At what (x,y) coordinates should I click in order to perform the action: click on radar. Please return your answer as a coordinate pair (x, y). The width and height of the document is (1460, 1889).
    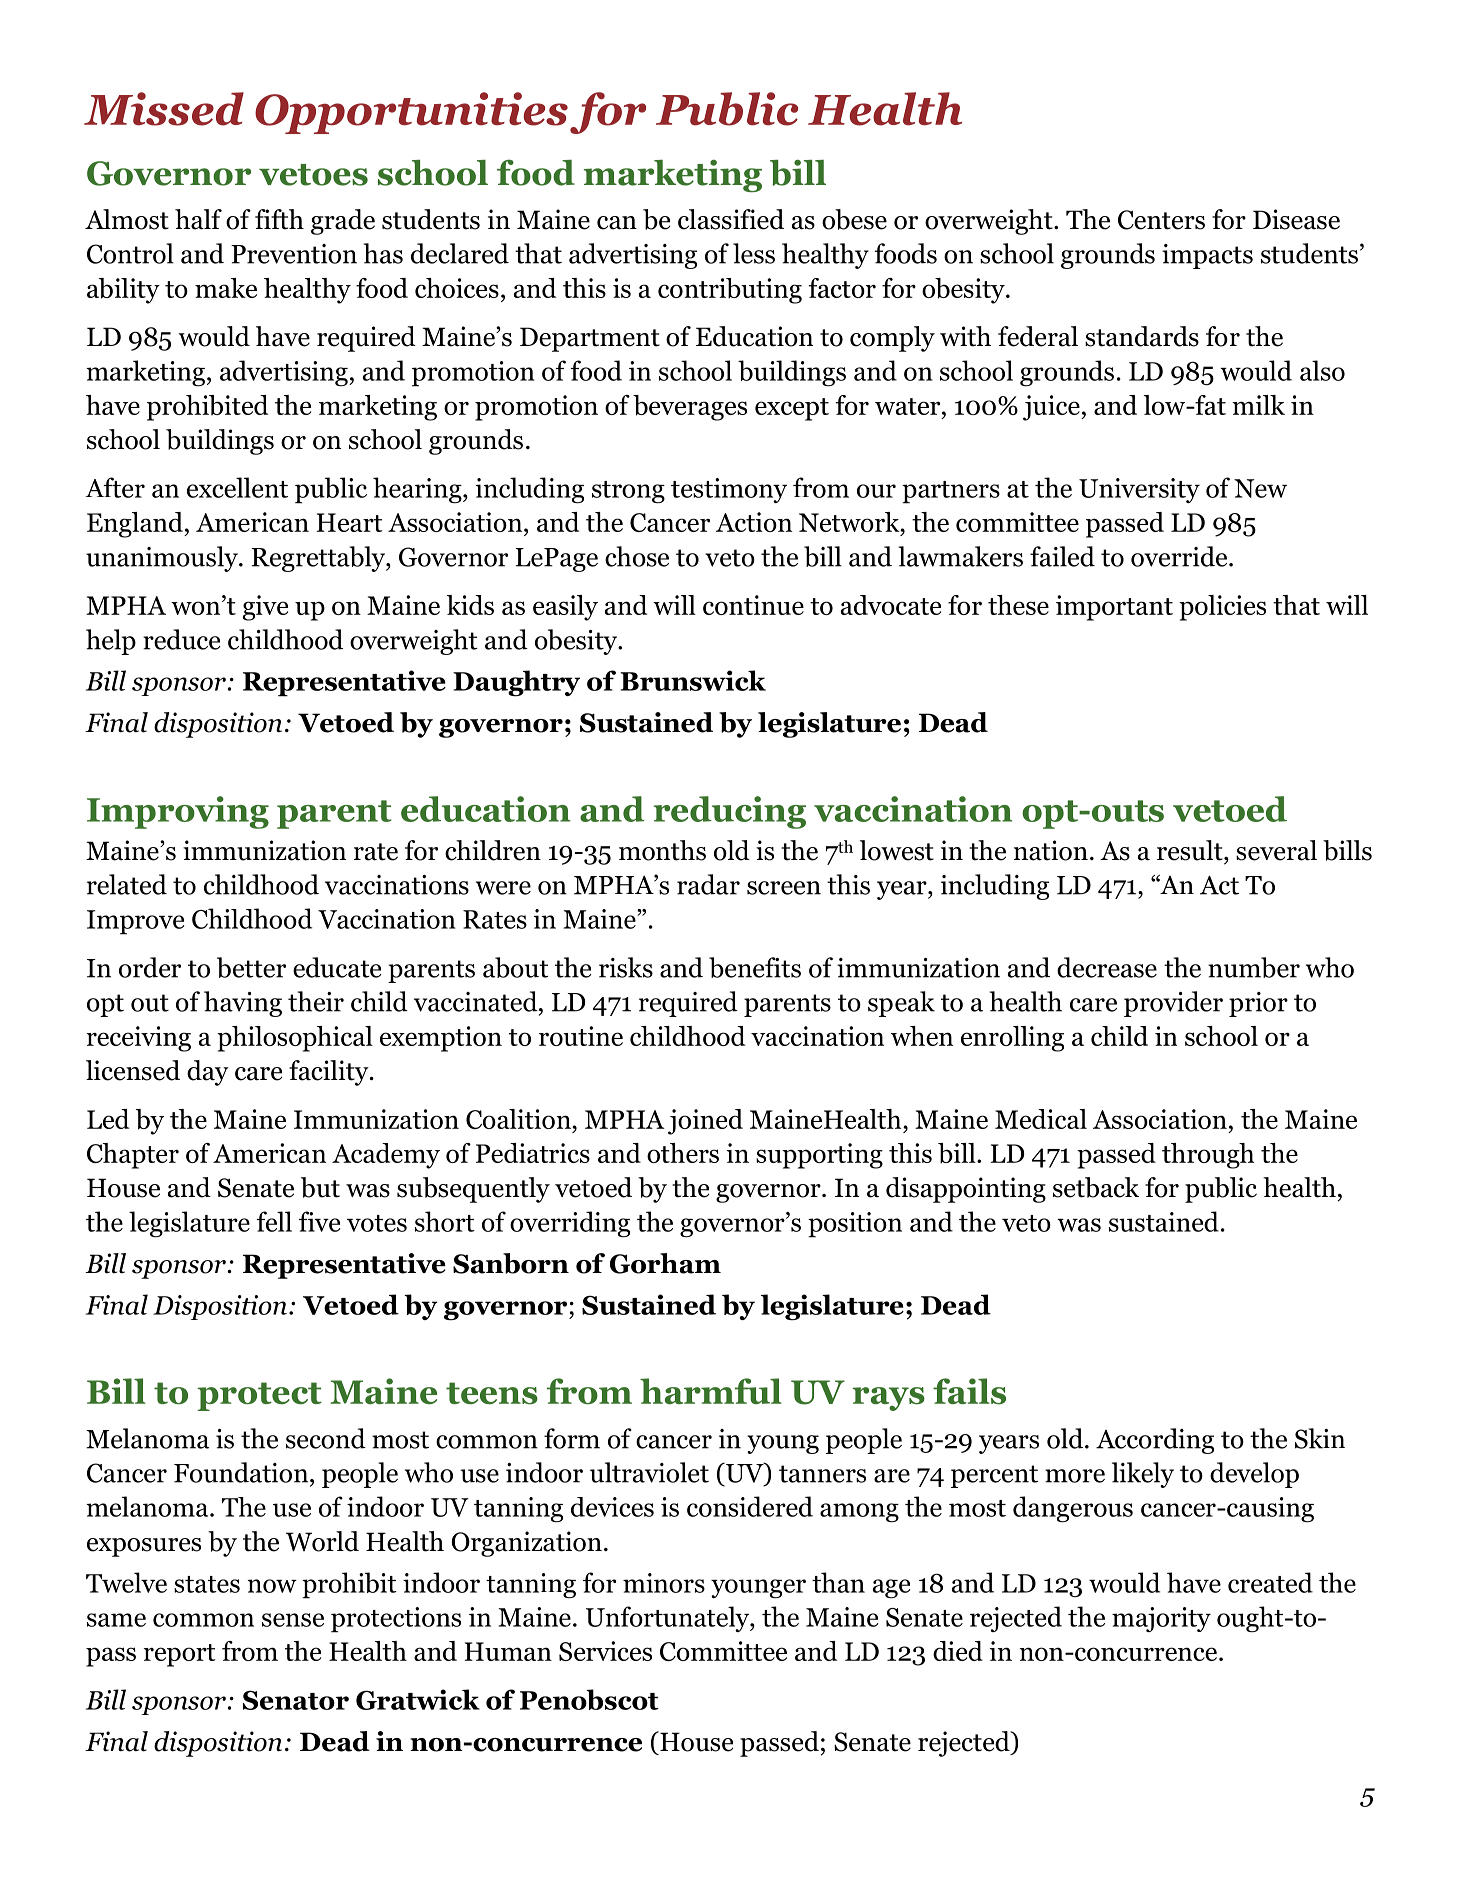
    Looking at the image, I should click on (708, 884).
